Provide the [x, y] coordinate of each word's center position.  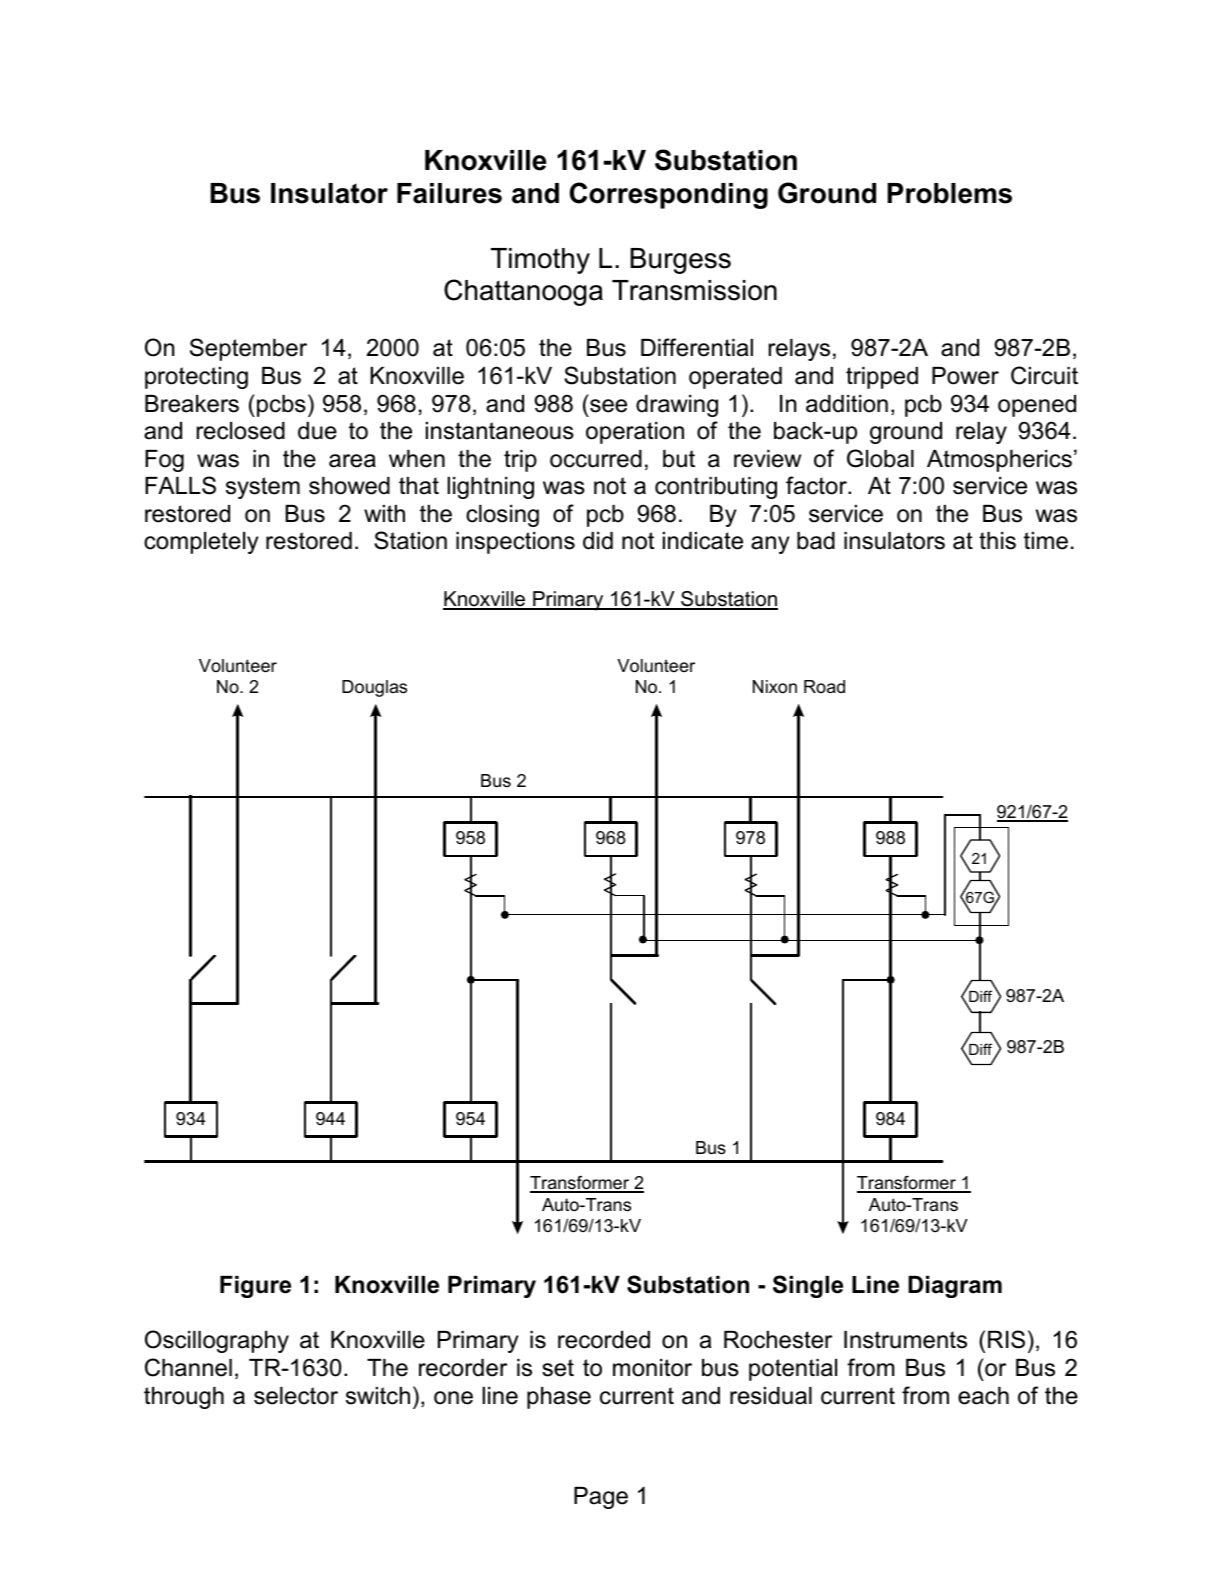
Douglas [374, 688]
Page [601, 1498]
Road [824, 686]
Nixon [775, 687]
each [983, 1396]
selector [296, 1396]
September [248, 349]
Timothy [540, 261]
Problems [949, 193]
